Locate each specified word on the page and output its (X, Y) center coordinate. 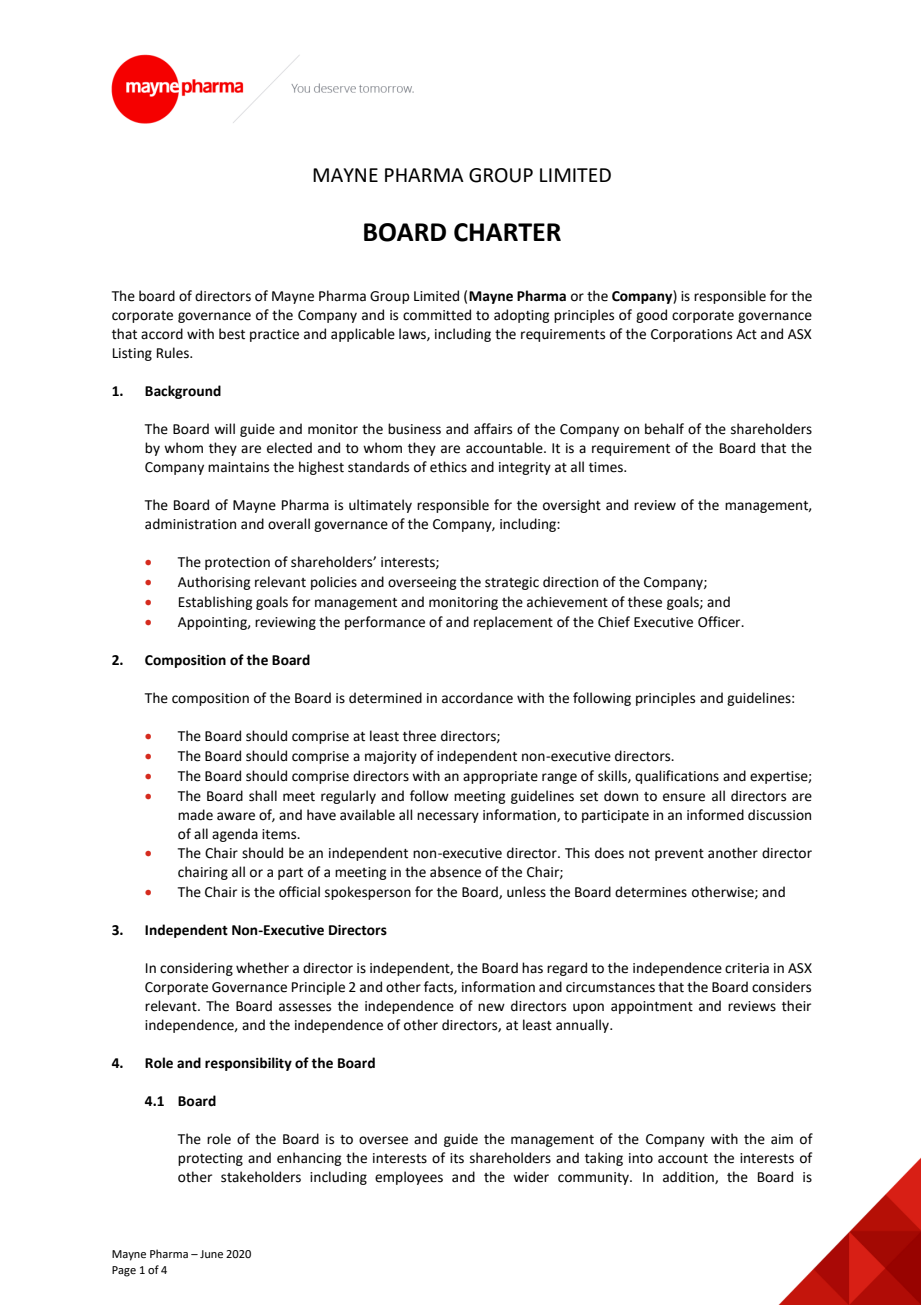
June (211, 1254)
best (232, 334)
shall (263, 796)
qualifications (677, 777)
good (651, 316)
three (419, 736)
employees (409, 1178)
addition (689, 1177)
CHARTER (507, 232)
